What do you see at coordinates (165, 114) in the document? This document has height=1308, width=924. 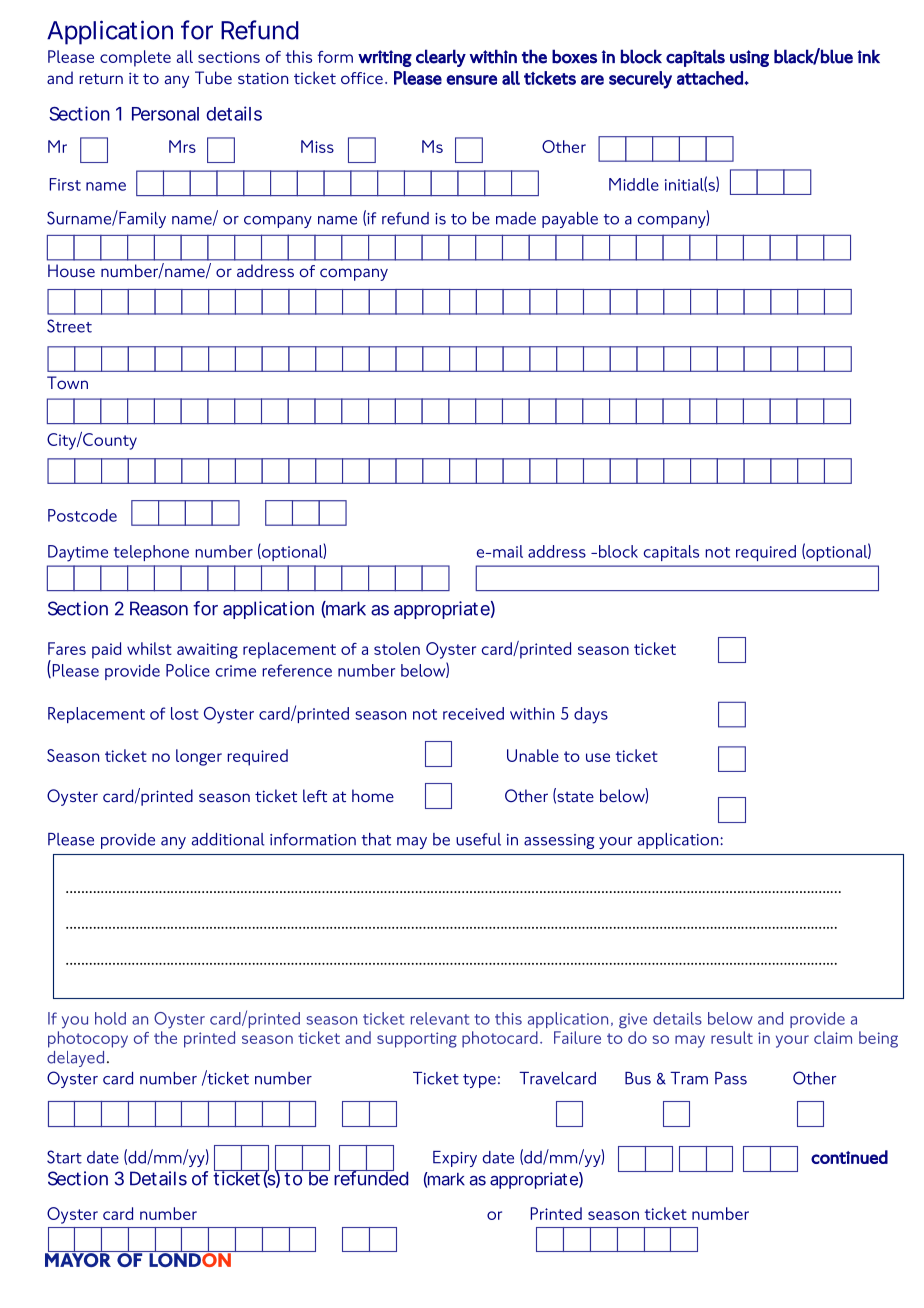 I see `Personal` at bounding box center [165, 114].
